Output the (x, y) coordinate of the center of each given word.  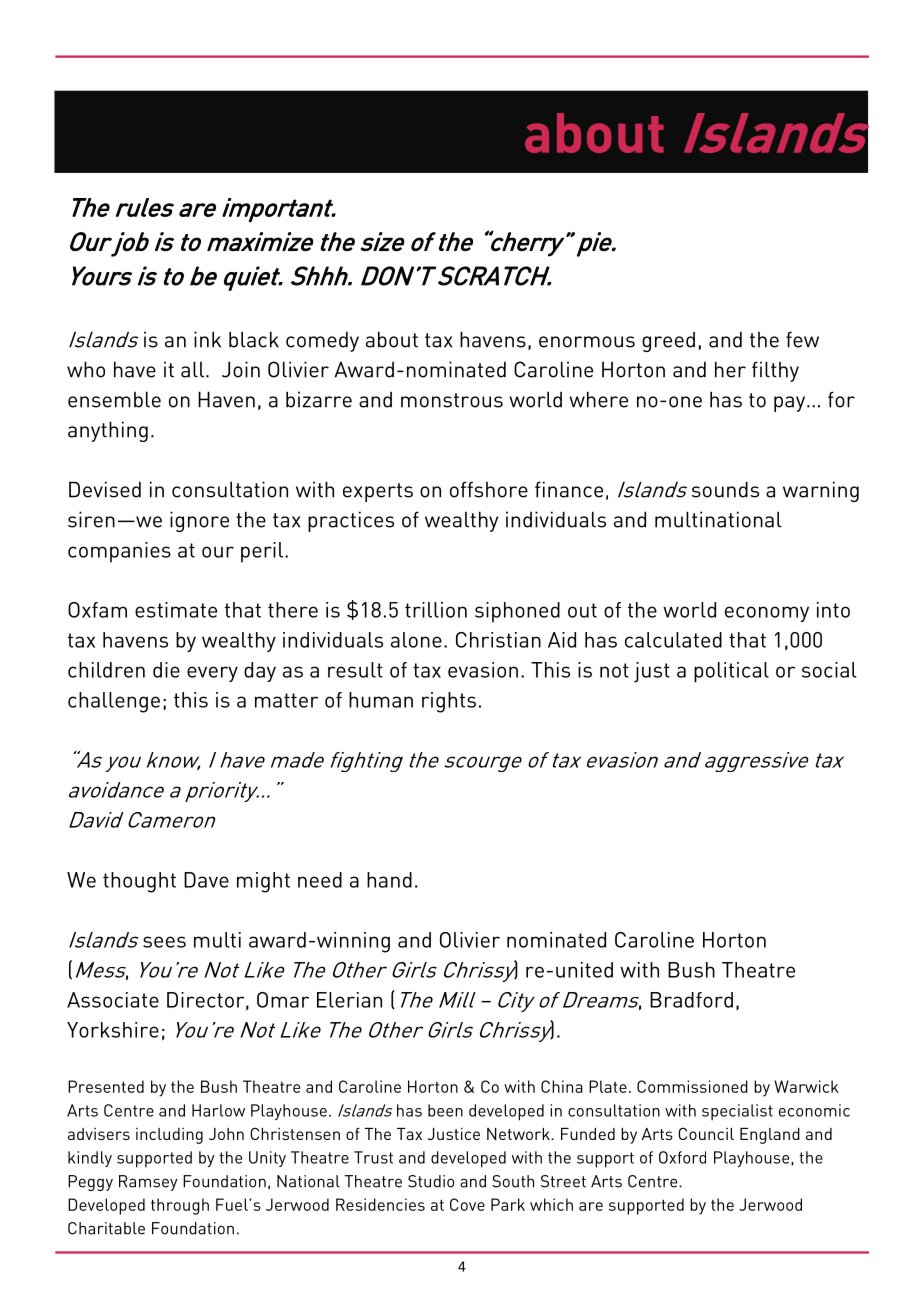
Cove (467, 1204)
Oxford (682, 1157)
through (180, 1206)
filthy (775, 371)
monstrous (452, 400)
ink (207, 339)
